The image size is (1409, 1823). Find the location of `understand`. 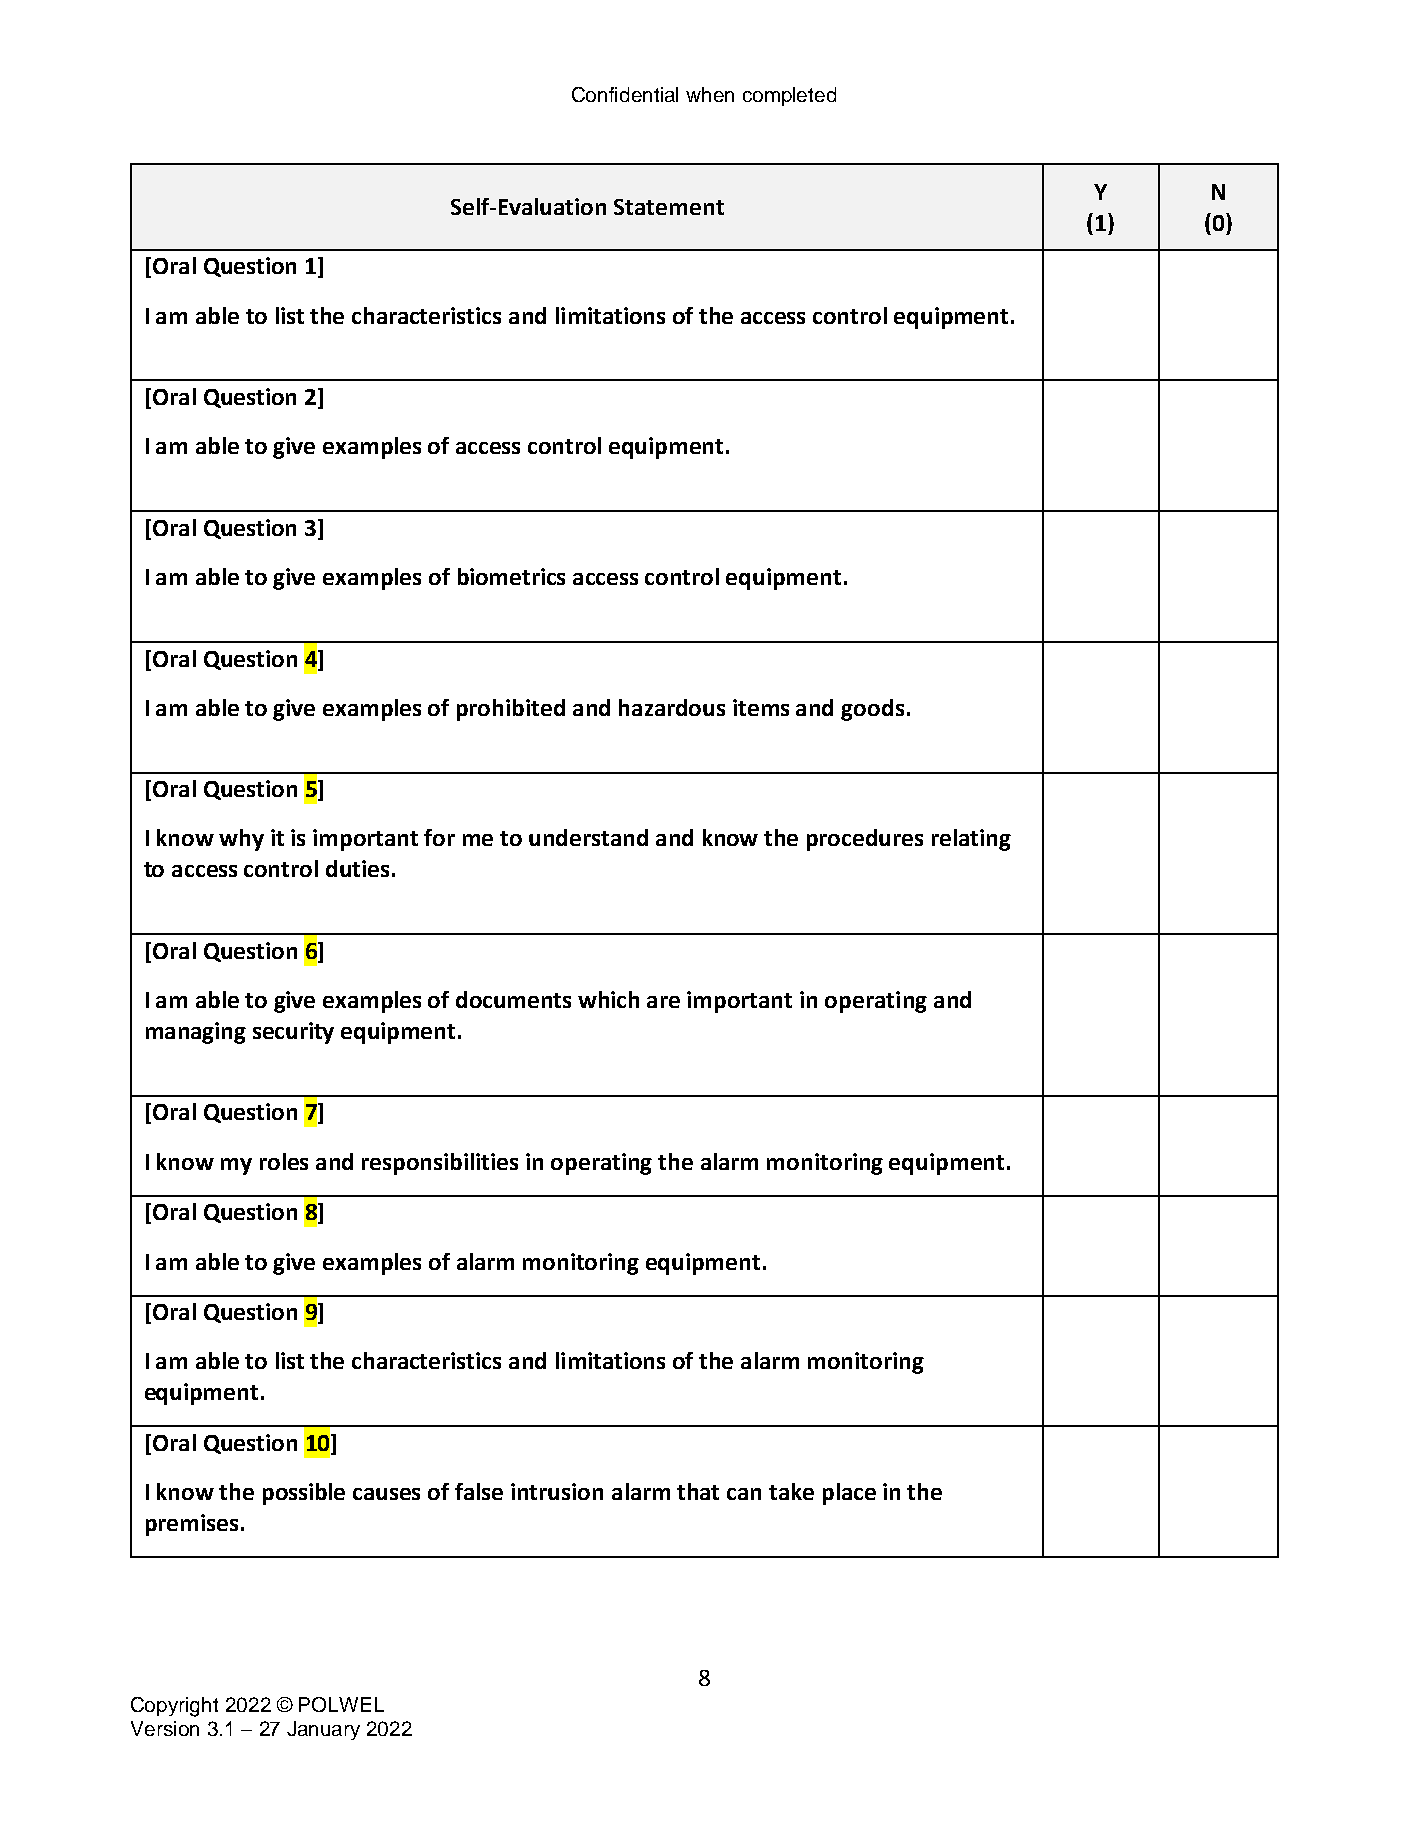

understand is located at coordinates (588, 837).
